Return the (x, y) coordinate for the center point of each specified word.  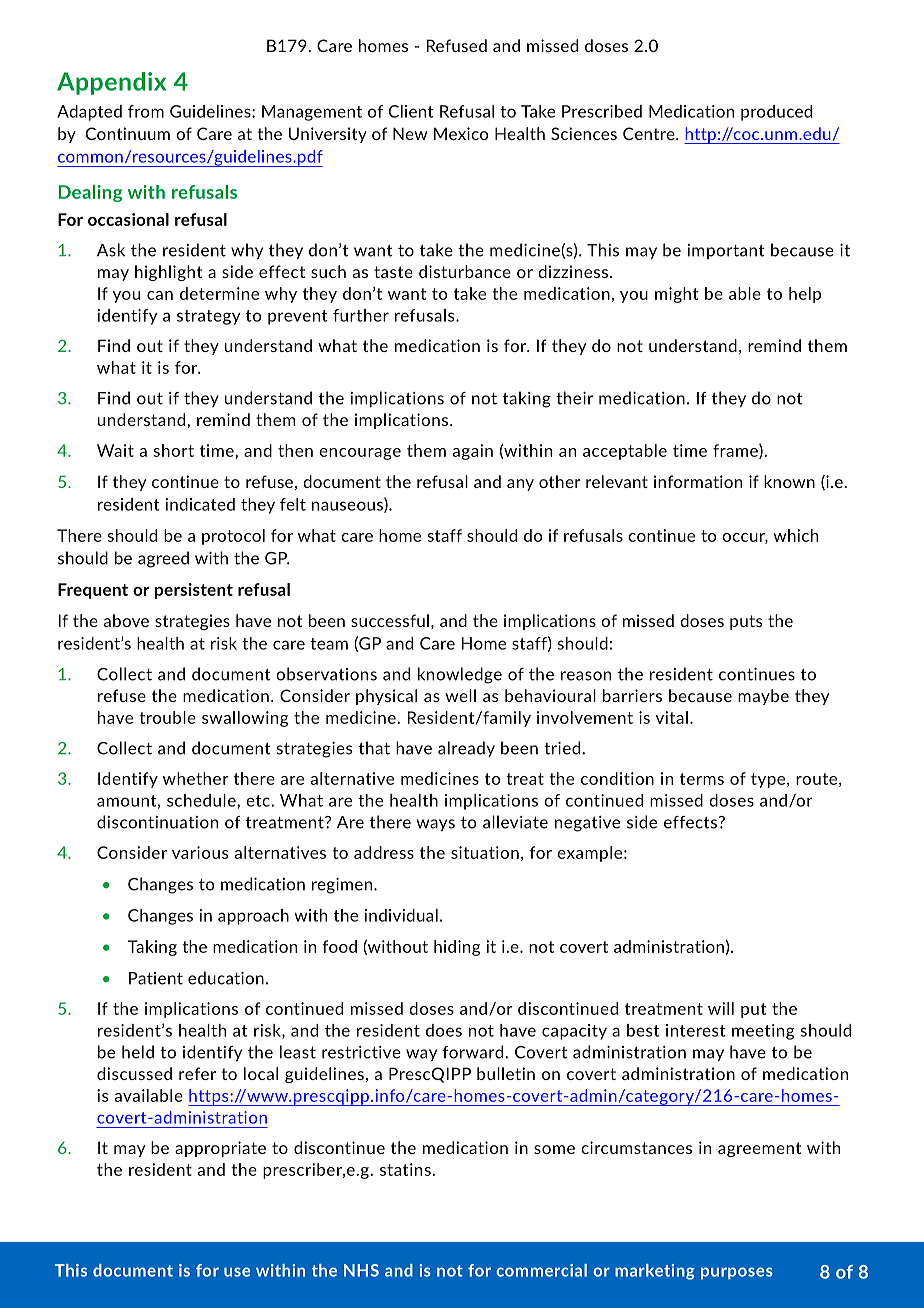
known (789, 481)
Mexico (461, 133)
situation (485, 852)
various (200, 852)
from (146, 111)
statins (406, 1169)
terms (702, 779)
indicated (200, 504)
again (473, 452)
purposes (737, 1273)
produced (776, 113)
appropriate (220, 1149)
